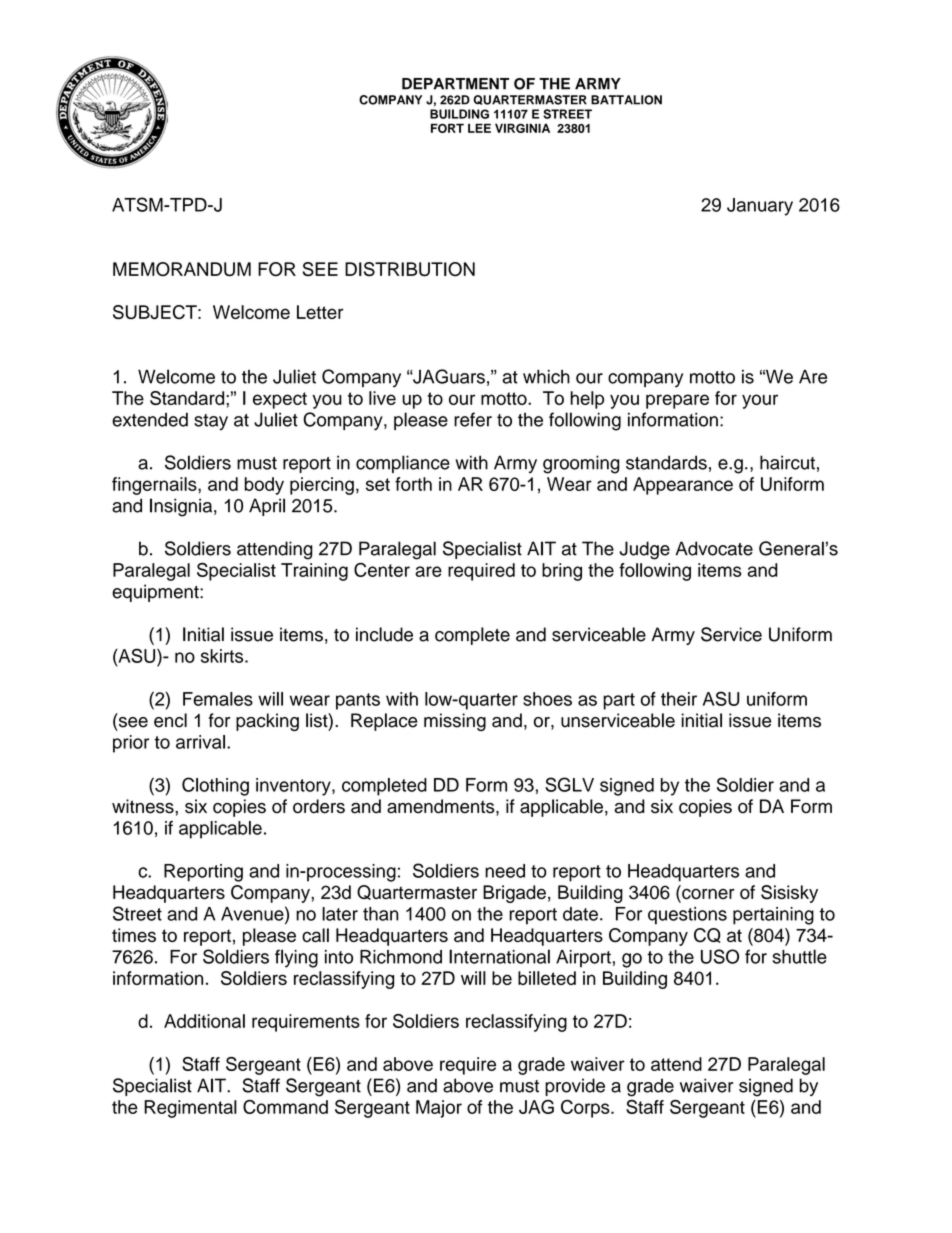  What do you see at coordinates (473, 419) in the document?
I see `refer` at bounding box center [473, 419].
